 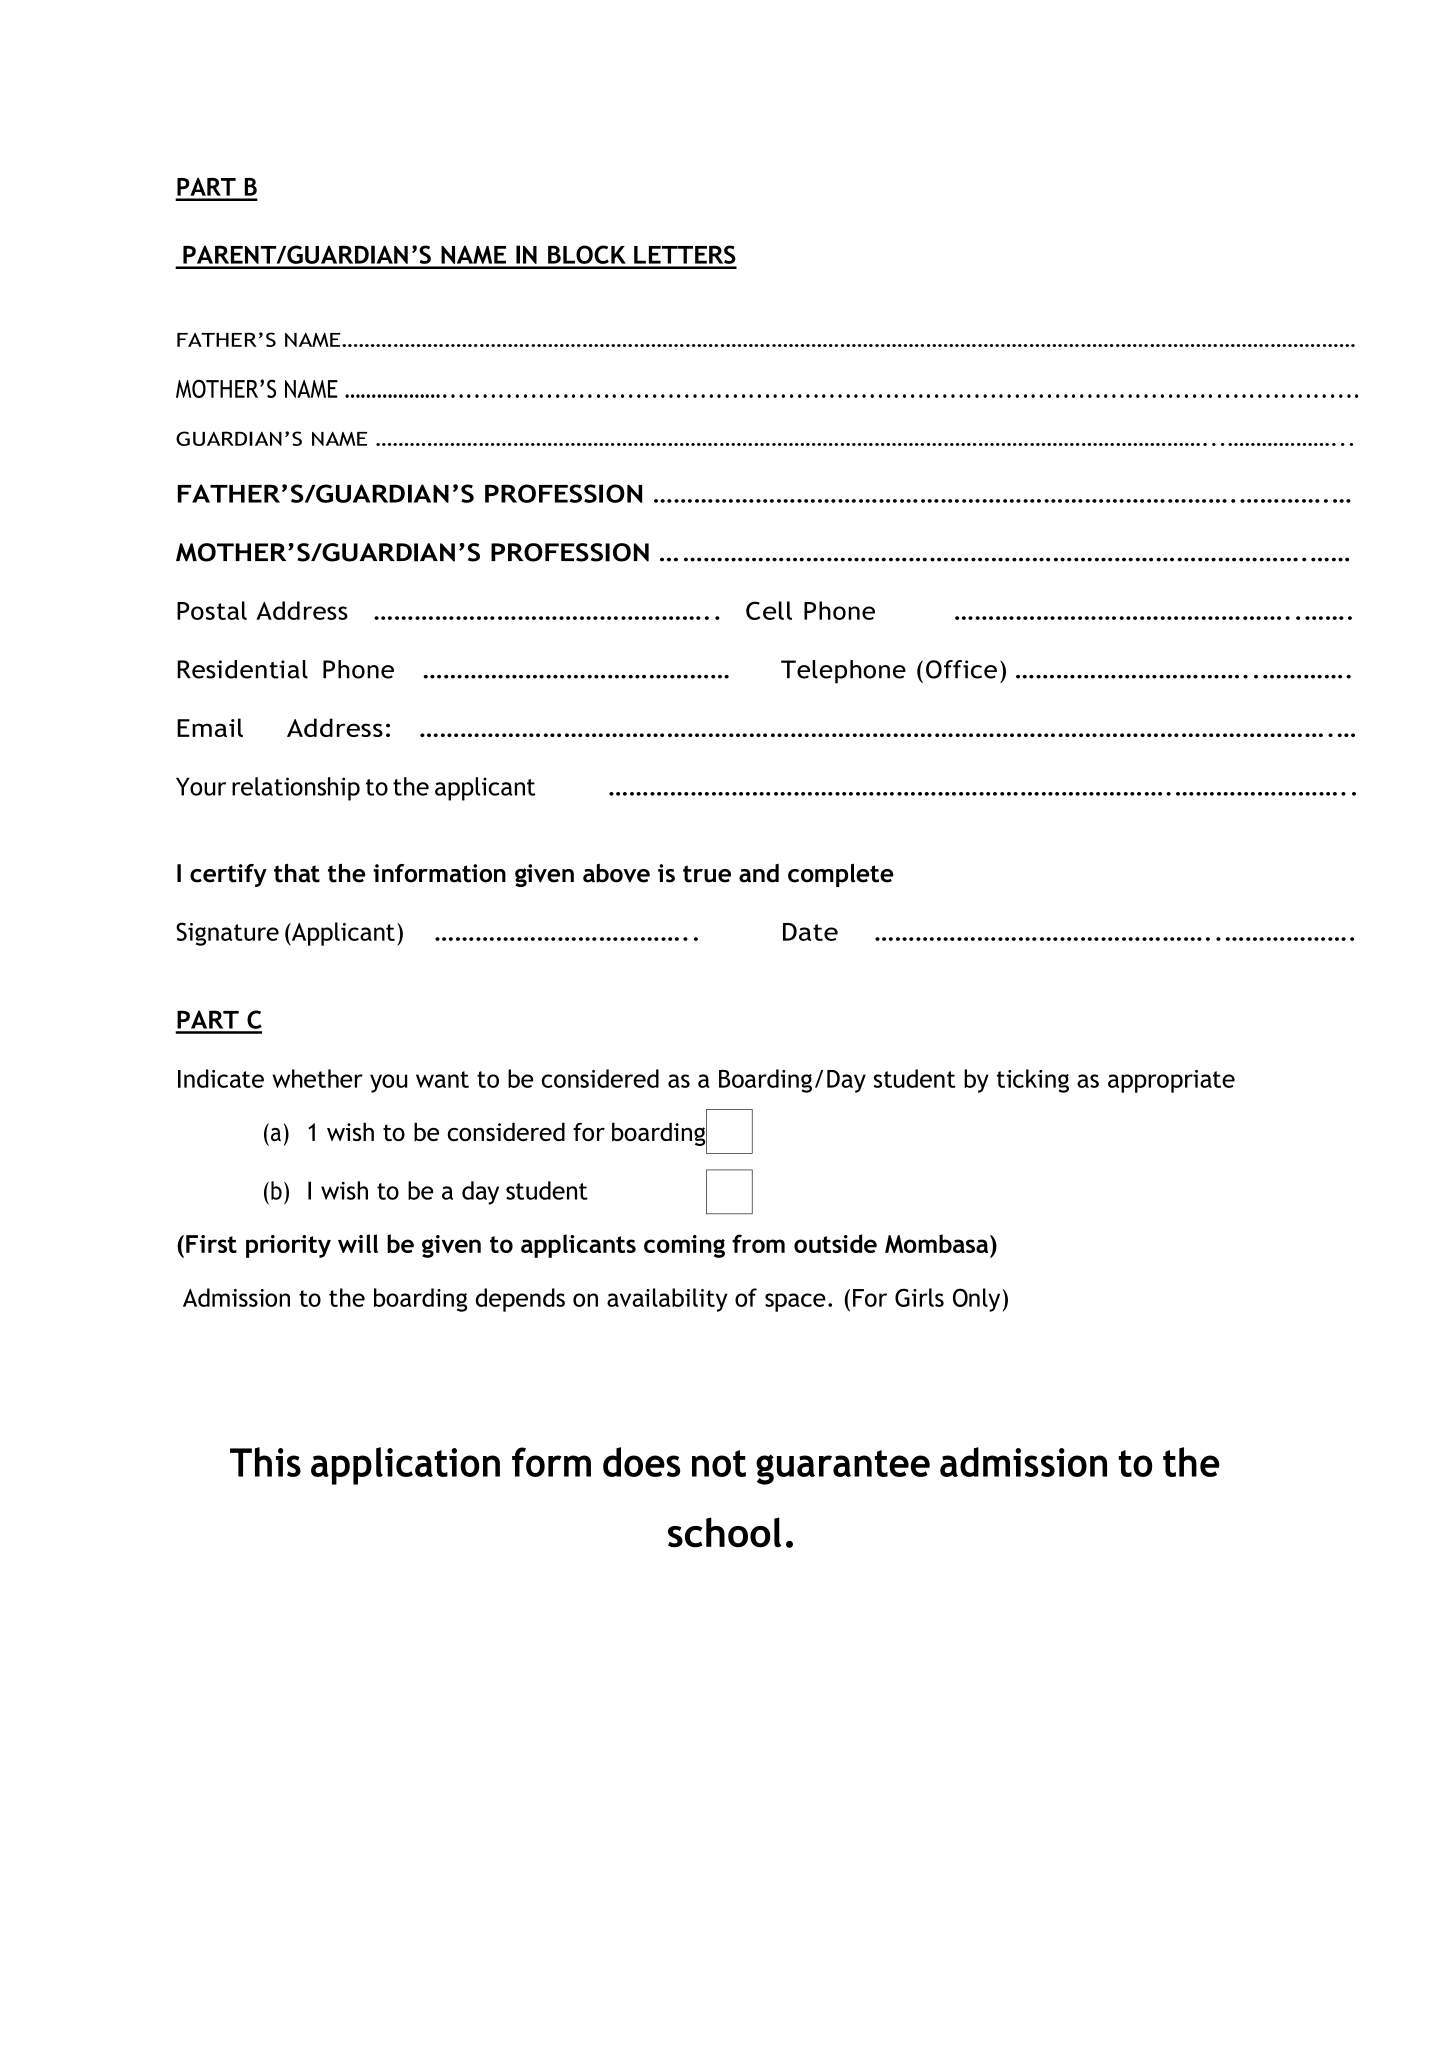 I want to click on Residential, so click(x=242, y=669).
